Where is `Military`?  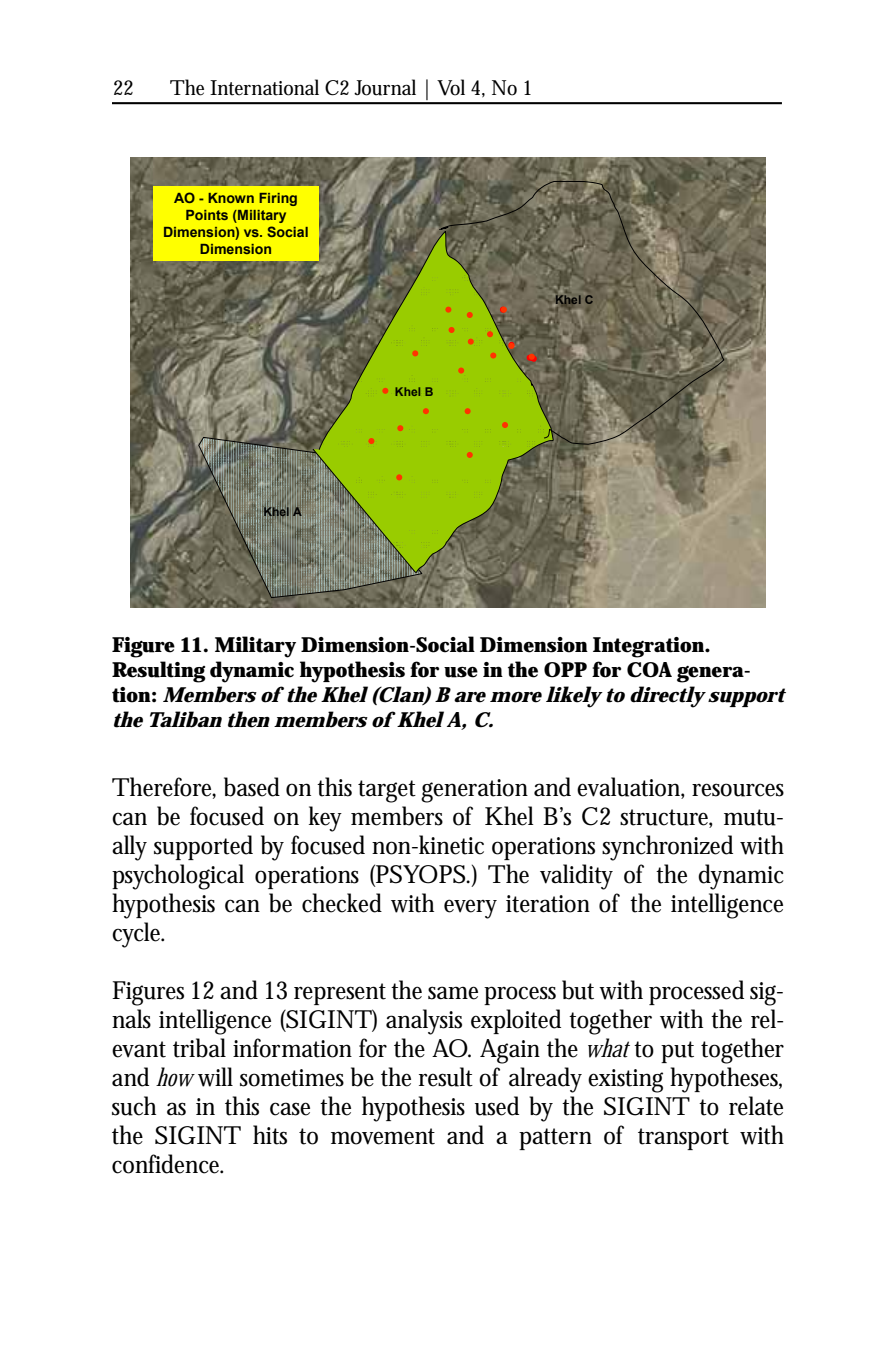
Military is located at coordinates (255, 647).
